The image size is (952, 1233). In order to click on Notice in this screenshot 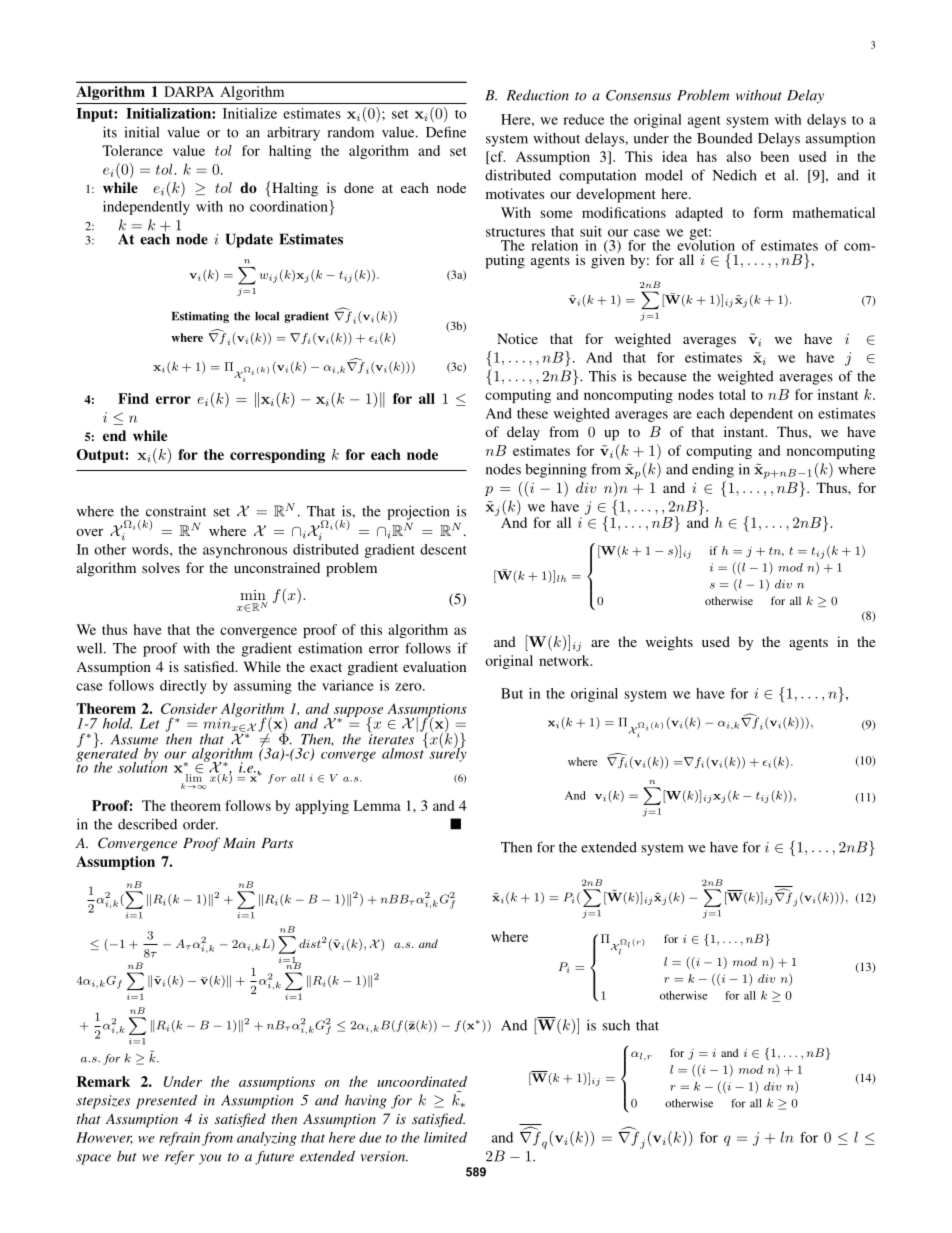, I will do `click(517, 338)`.
